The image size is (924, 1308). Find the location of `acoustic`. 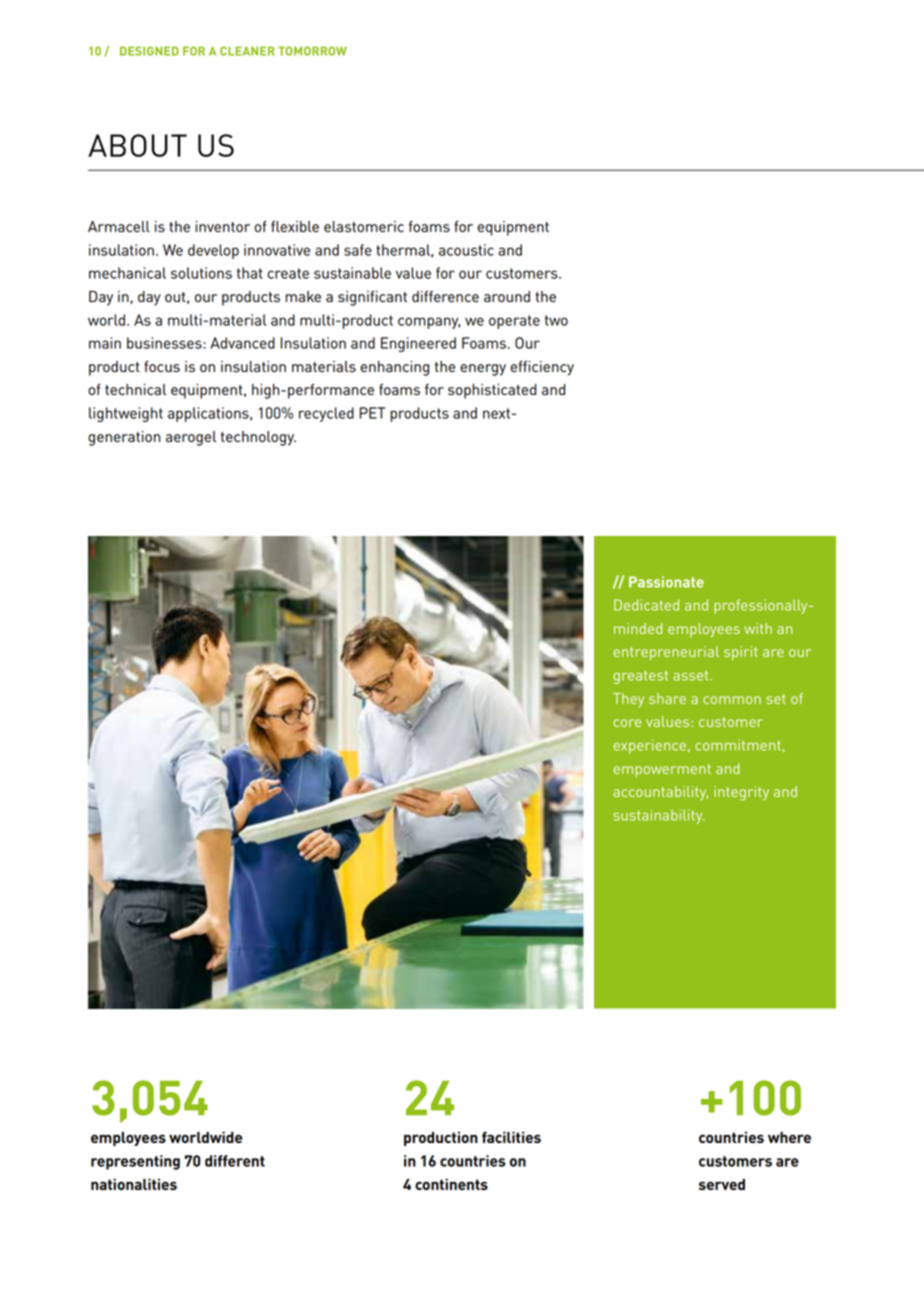

acoustic is located at coordinates (466, 250).
